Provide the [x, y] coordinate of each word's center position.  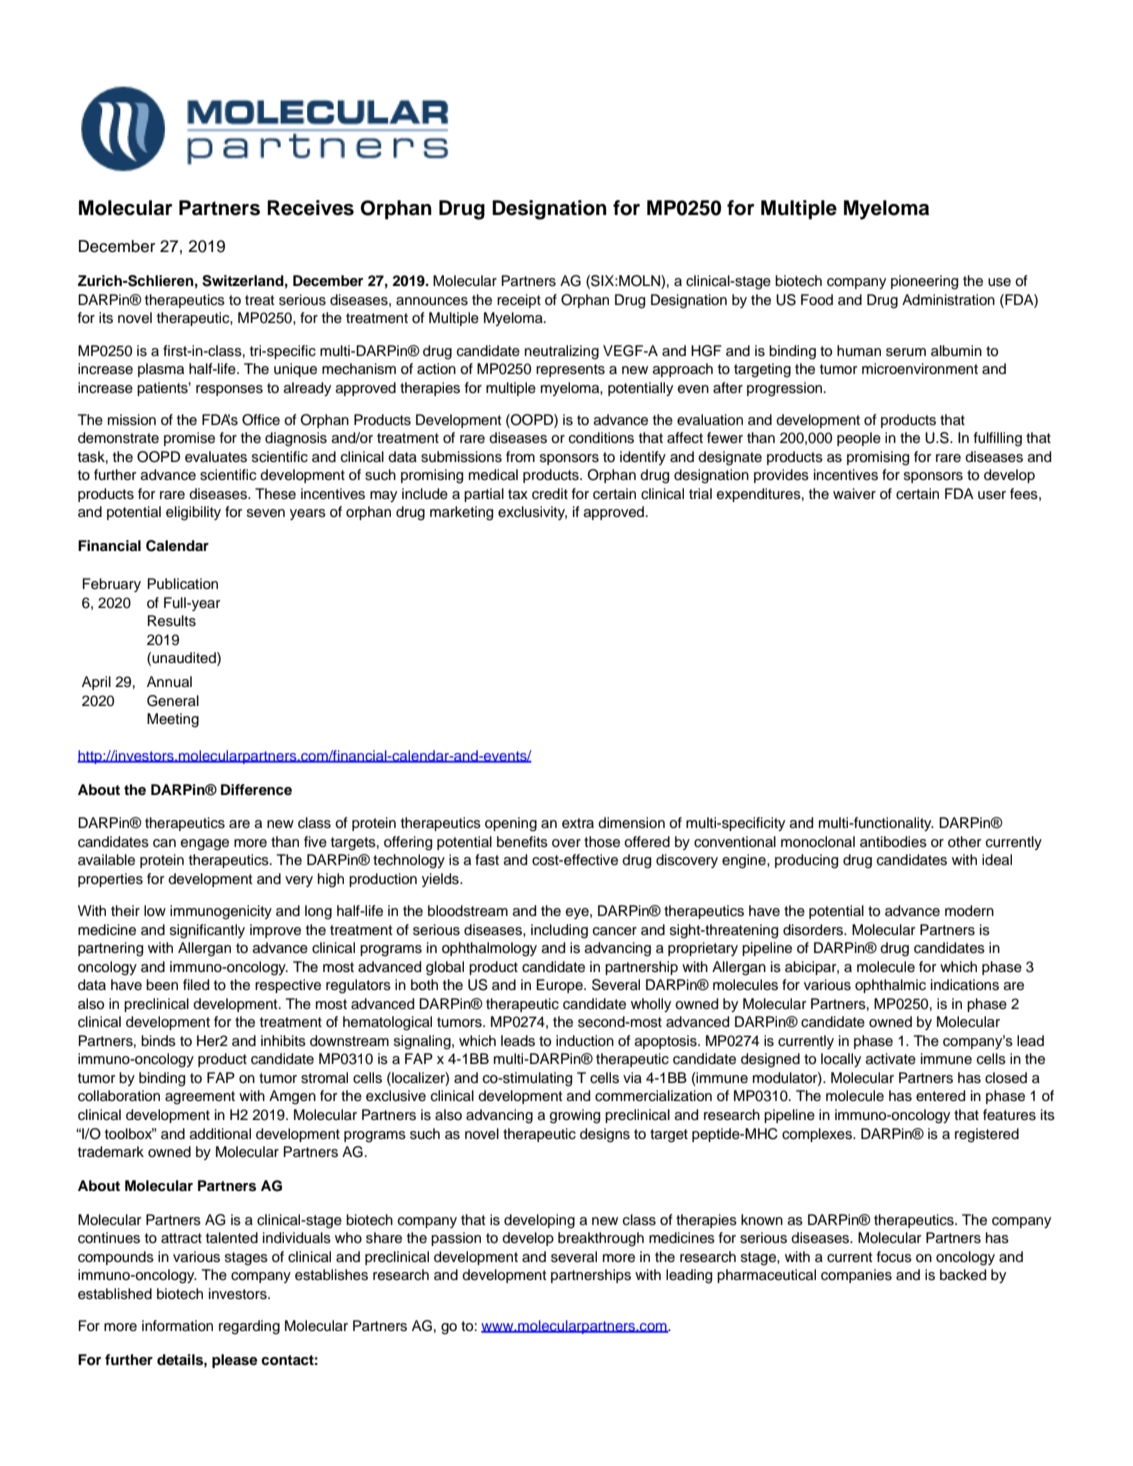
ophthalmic [890, 986]
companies [856, 1276]
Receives [310, 208]
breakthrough [601, 1239]
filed [196, 985]
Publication [183, 584]
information [177, 1325]
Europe [560, 986]
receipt [519, 301]
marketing [461, 513]
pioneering [924, 282]
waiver [854, 494]
